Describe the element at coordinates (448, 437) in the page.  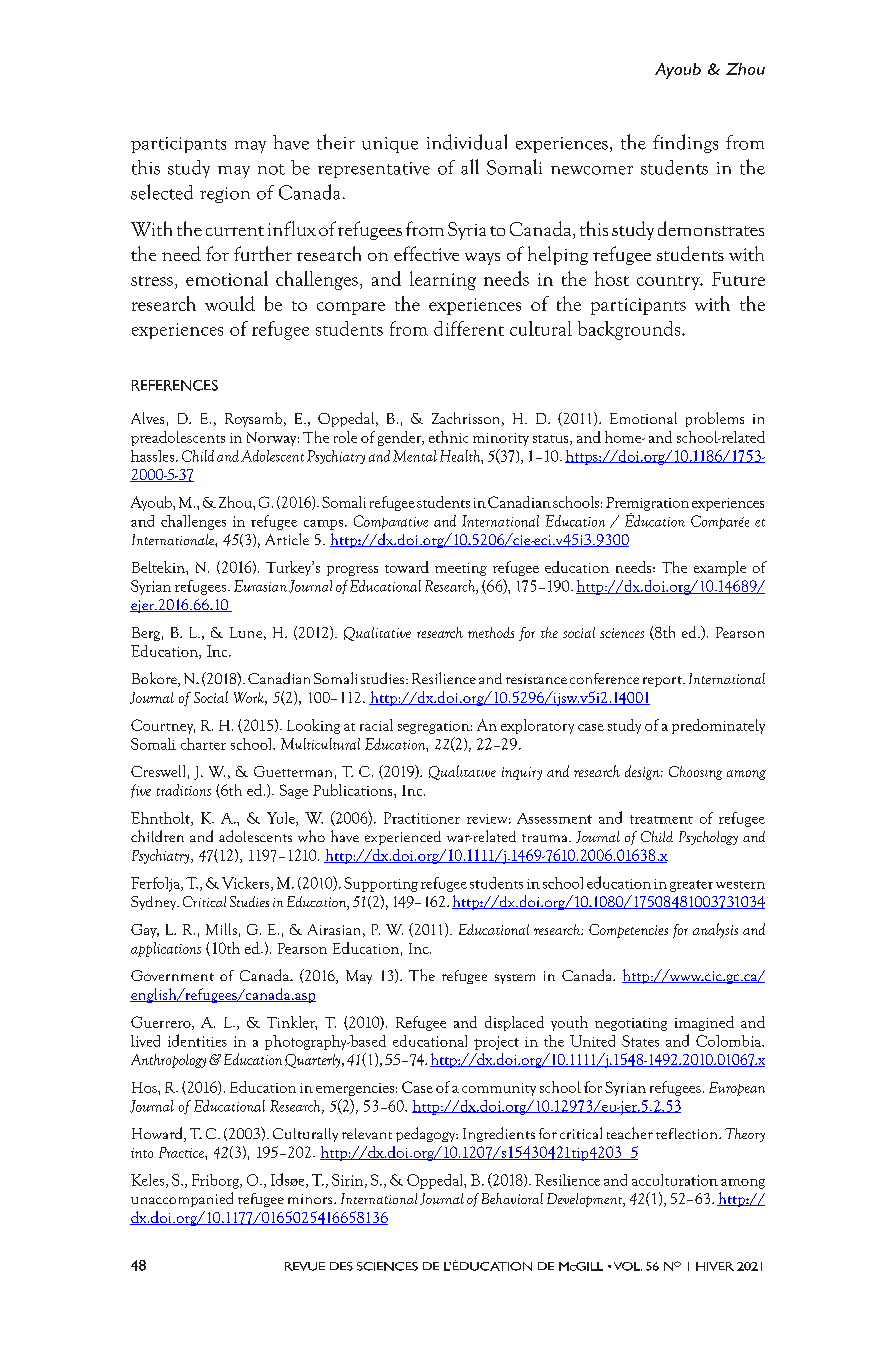
I see `ethnic` at that location.
